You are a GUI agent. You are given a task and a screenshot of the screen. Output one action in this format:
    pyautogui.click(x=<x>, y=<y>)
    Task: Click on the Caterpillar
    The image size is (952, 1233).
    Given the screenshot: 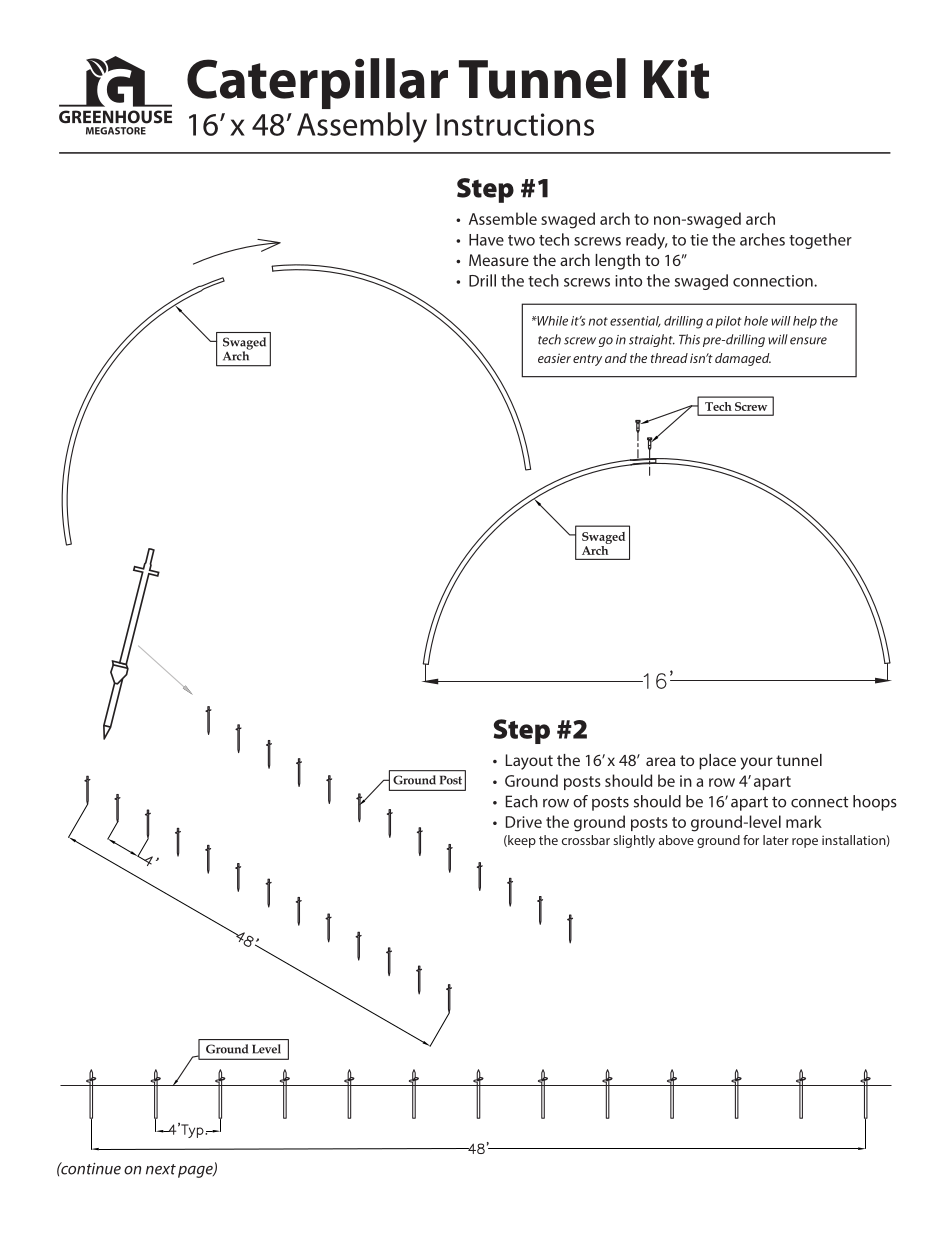 What is the action you would take?
    pyautogui.click(x=317, y=83)
